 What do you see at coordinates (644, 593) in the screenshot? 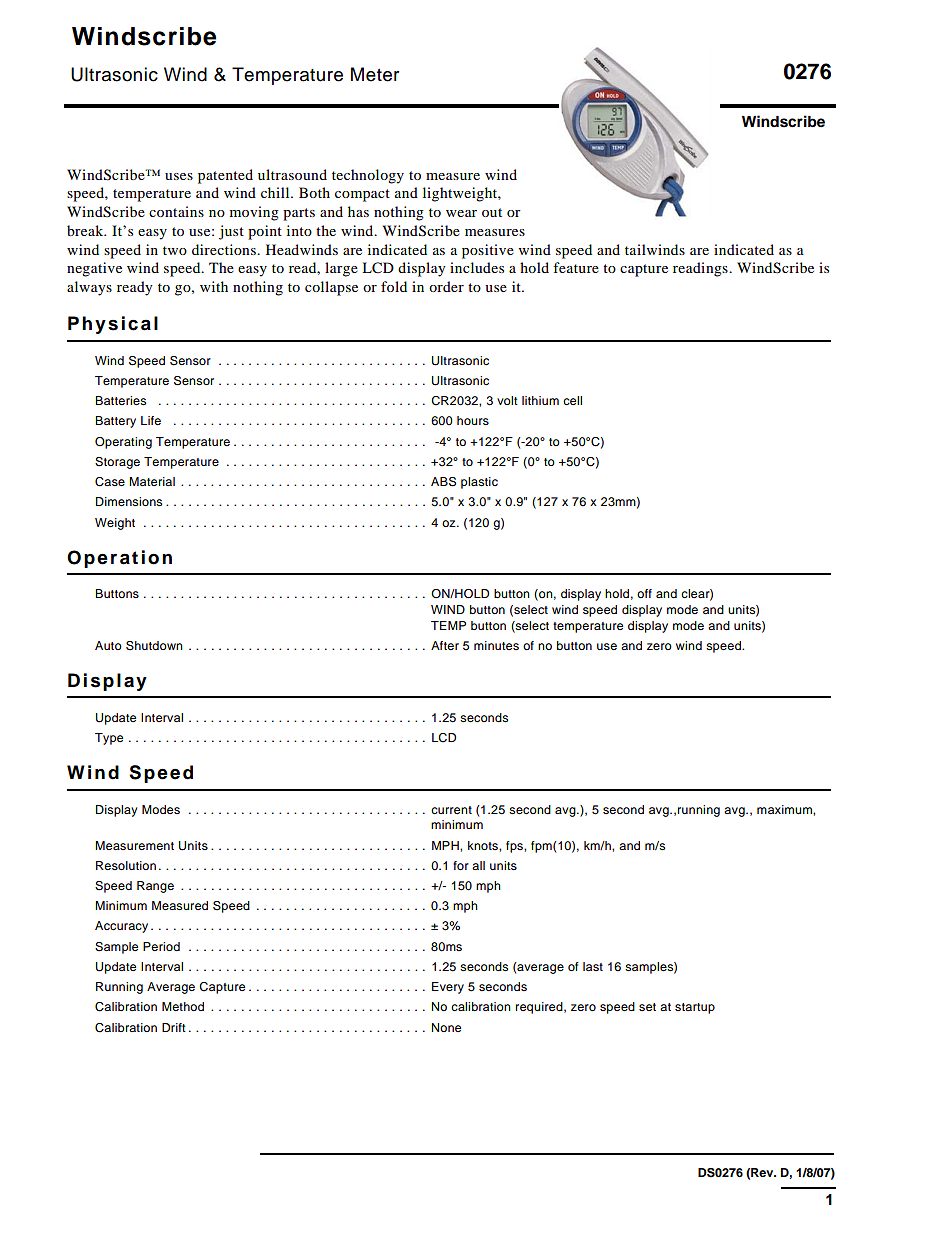
I see `off` at bounding box center [644, 593].
